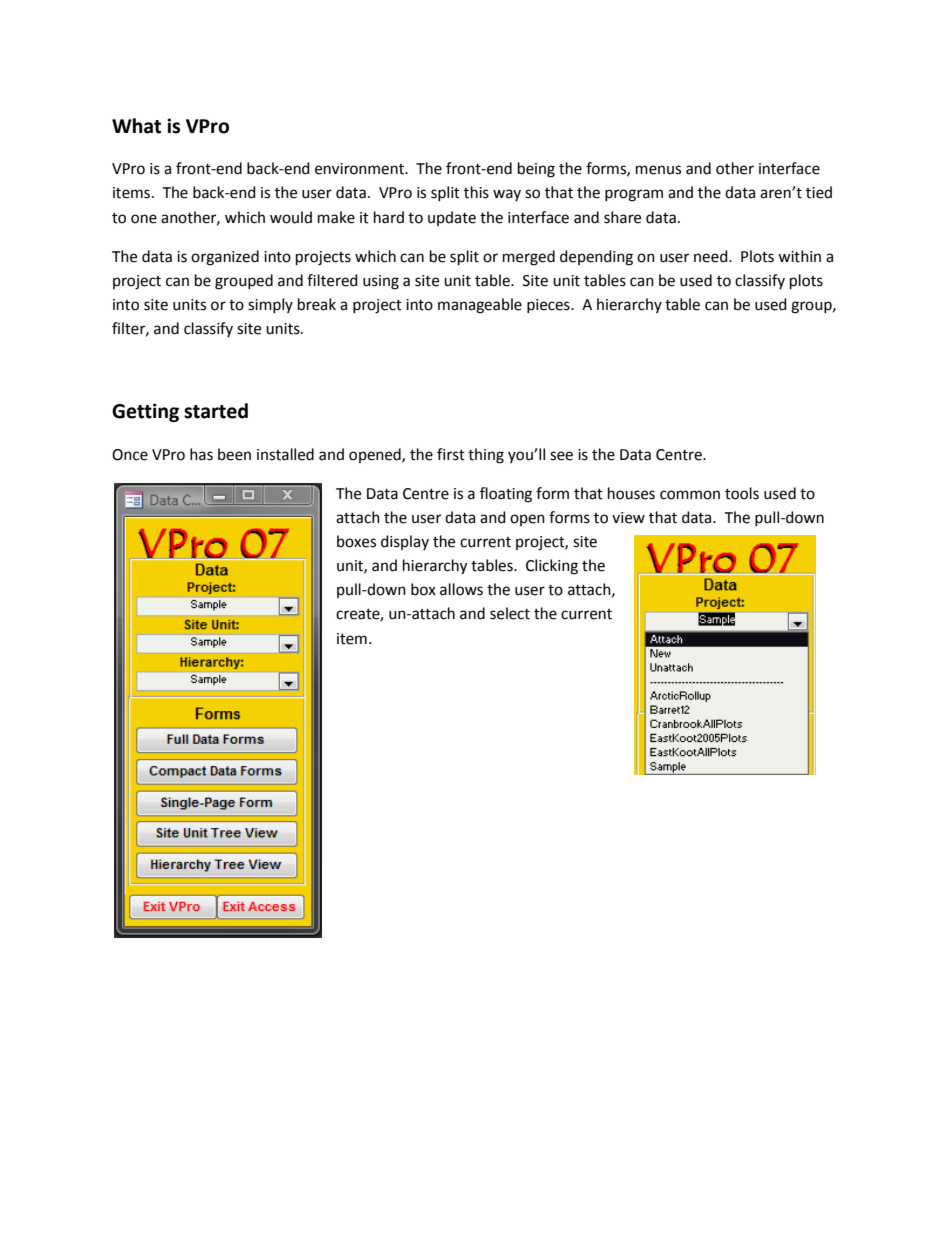 This document has width=952, height=1233. What do you see at coordinates (216, 411) in the document?
I see `started` at bounding box center [216, 411].
